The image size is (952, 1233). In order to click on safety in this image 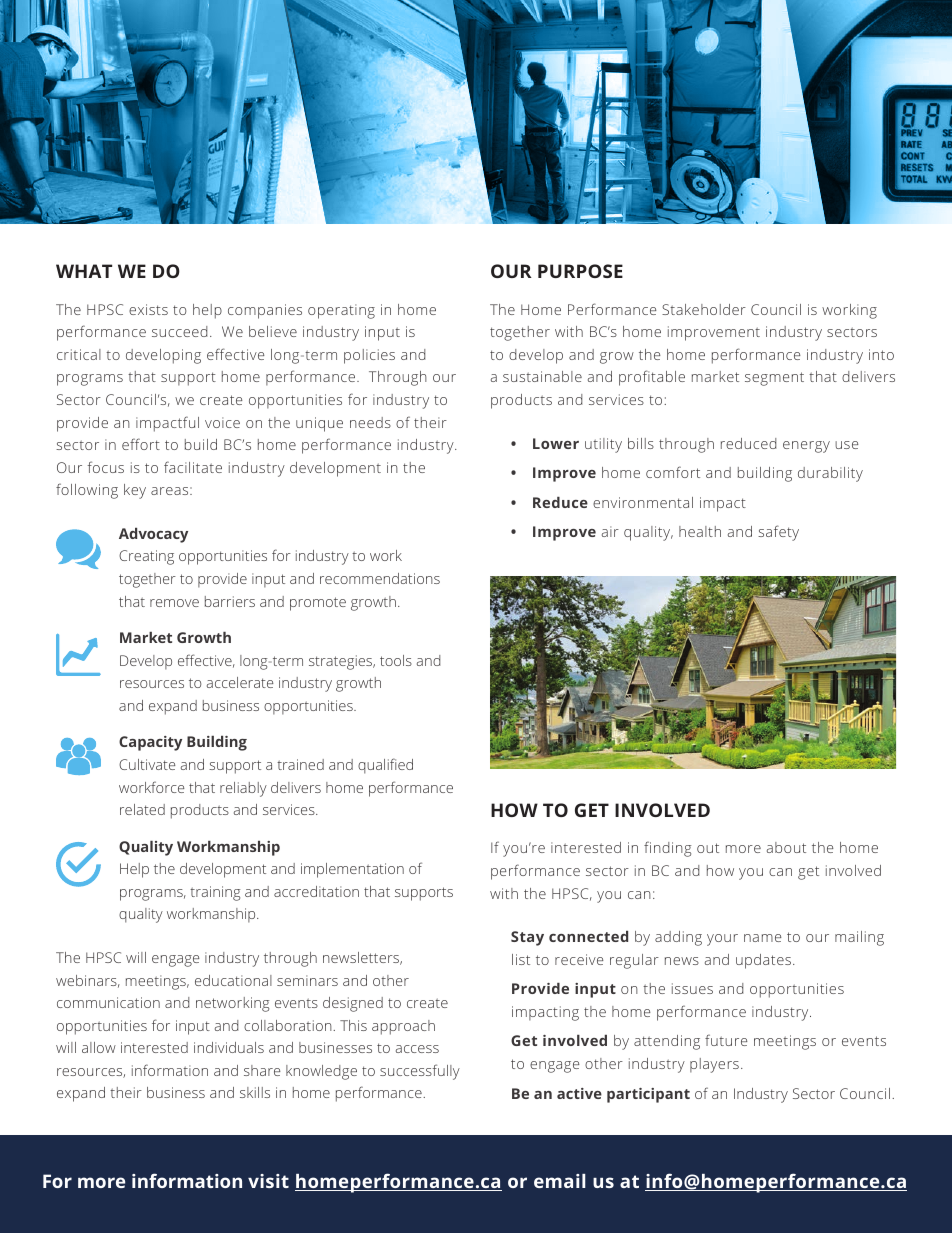, I will do `click(778, 533)`.
